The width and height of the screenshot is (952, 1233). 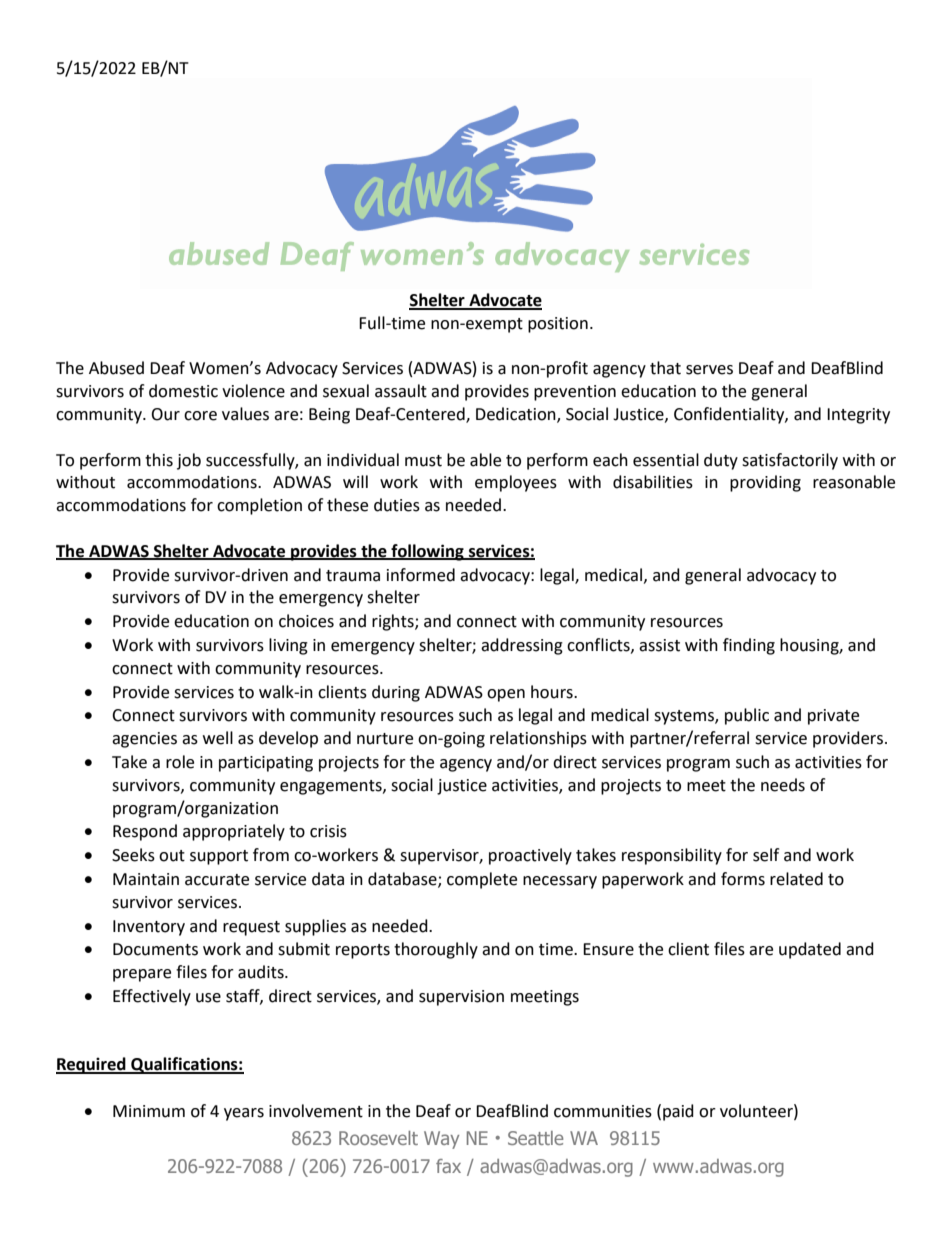 What do you see at coordinates (558, 325) in the screenshot?
I see `position` at bounding box center [558, 325].
